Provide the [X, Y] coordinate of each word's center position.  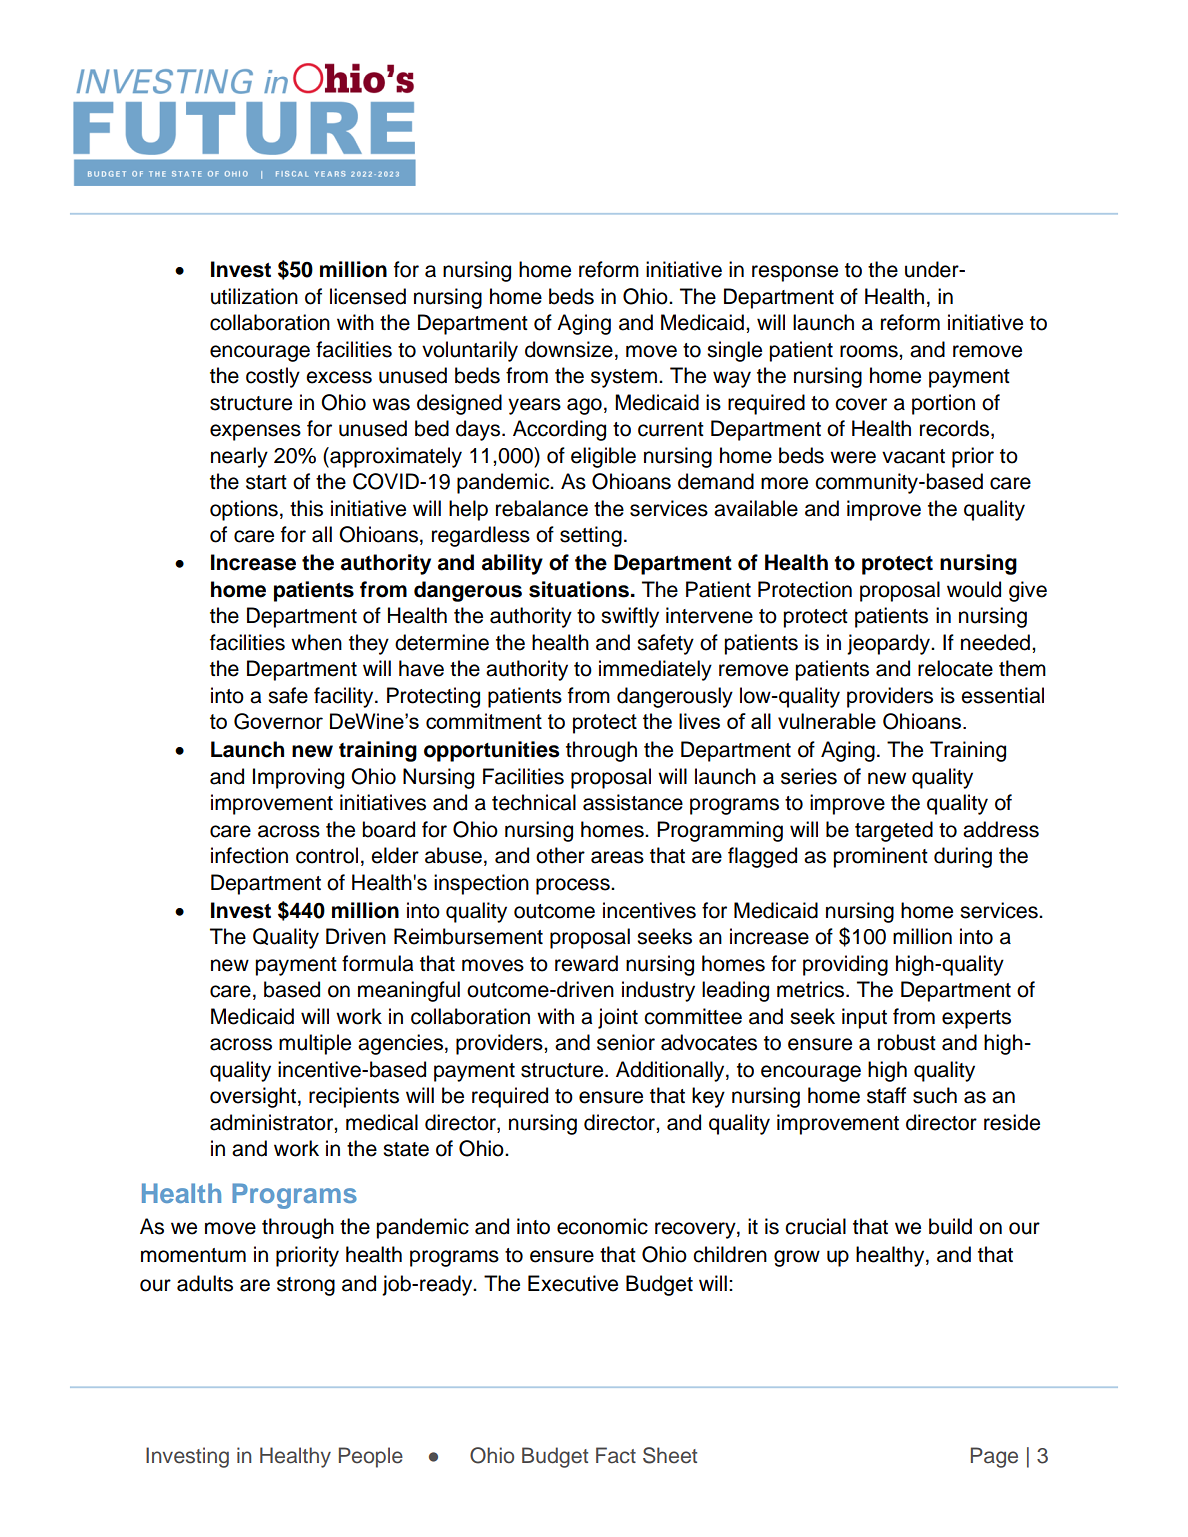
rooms [870, 351]
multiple [315, 1044]
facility [345, 697]
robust [907, 1042]
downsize [569, 349]
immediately [655, 670]
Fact [616, 1455]
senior [626, 1042]
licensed [368, 296]
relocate [955, 668]
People [371, 1457]
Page [994, 1457]
